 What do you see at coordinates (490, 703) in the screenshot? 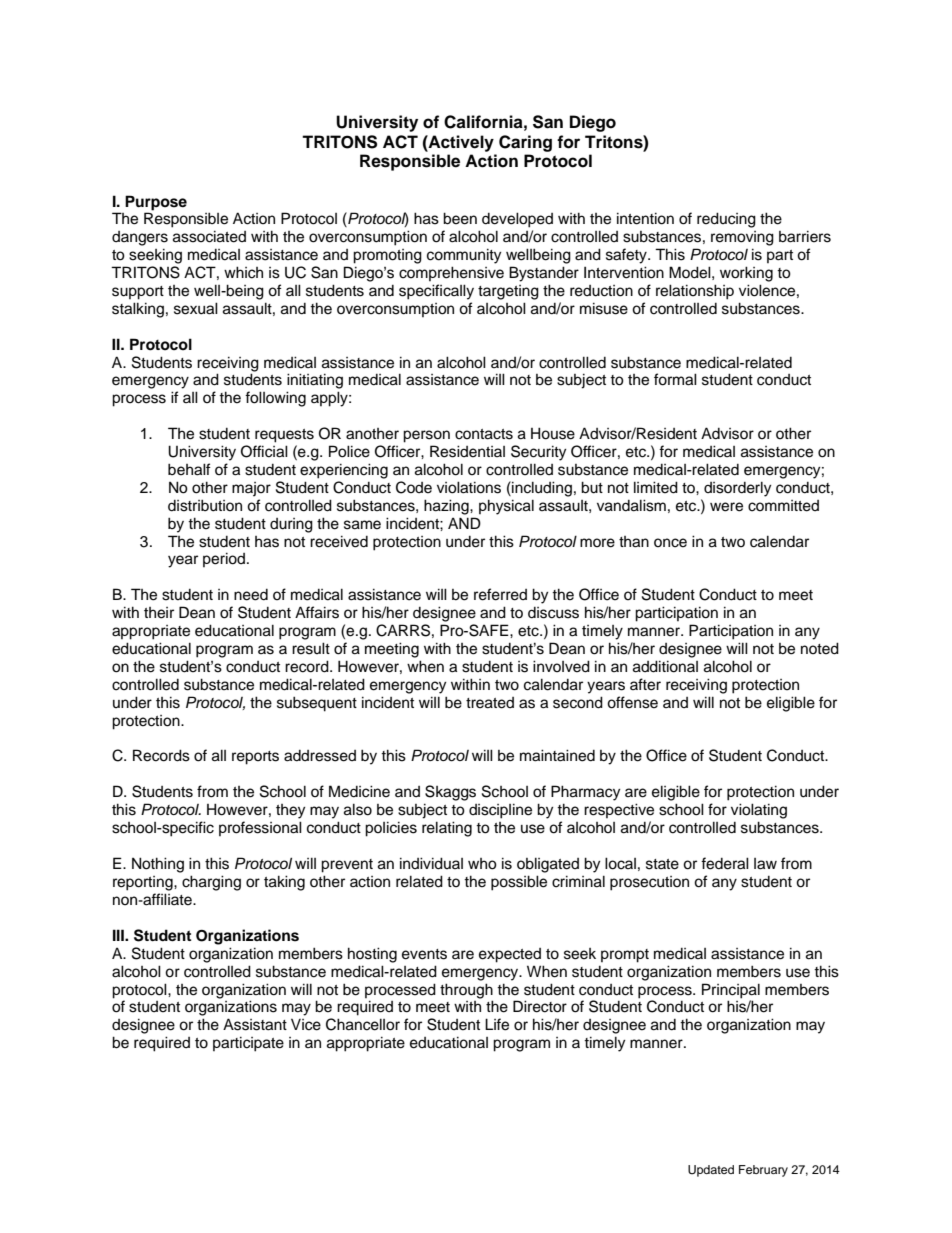
I see `treated` at bounding box center [490, 703].
